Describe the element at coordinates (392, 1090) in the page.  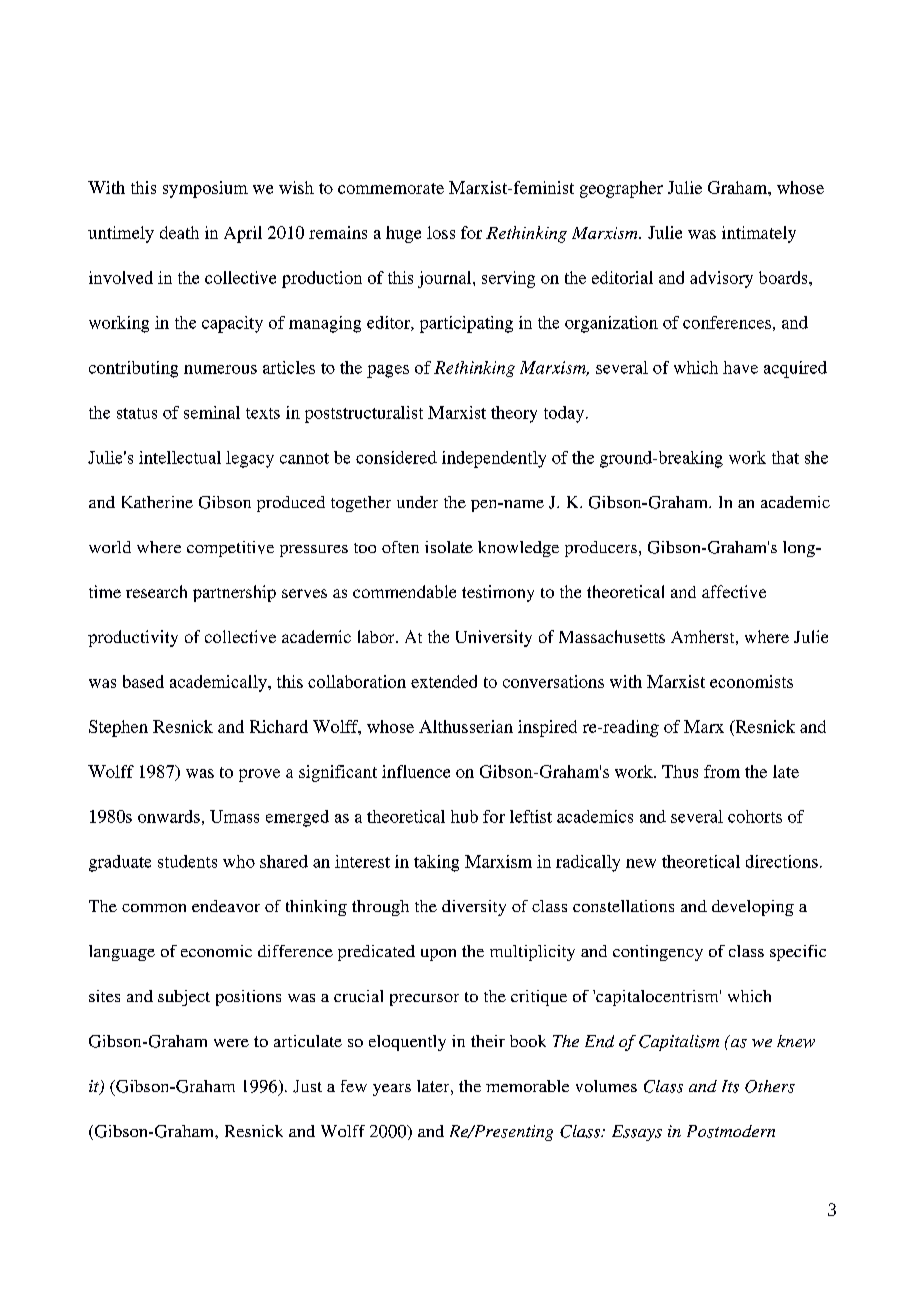
I see `years` at that location.
